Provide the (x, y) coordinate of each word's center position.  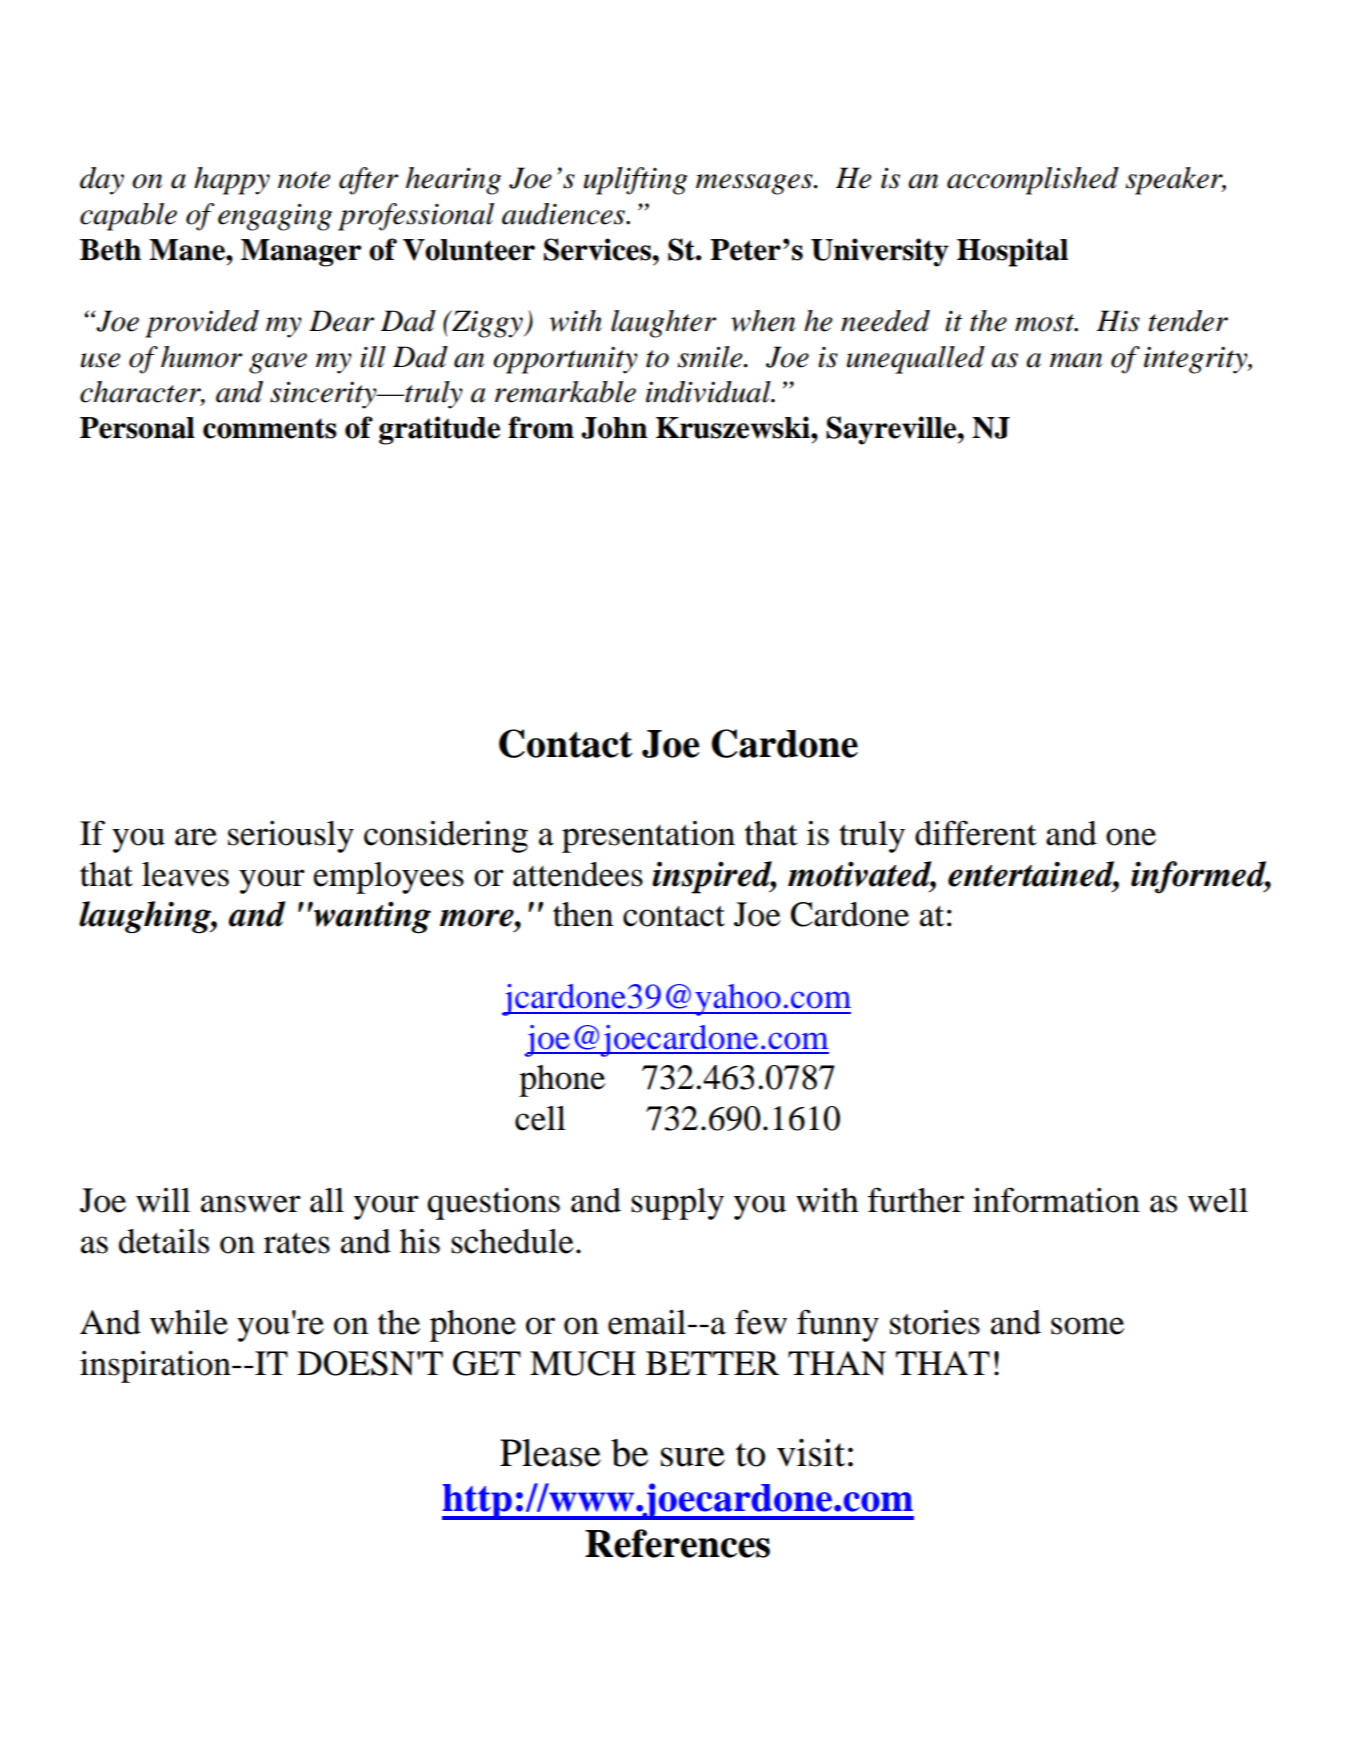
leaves (185, 874)
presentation (648, 837)
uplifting (636, 181)
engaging (275, 217)
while (189, 1322)
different (976, 833)
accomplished (1033, 181)
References (677, 1543)
